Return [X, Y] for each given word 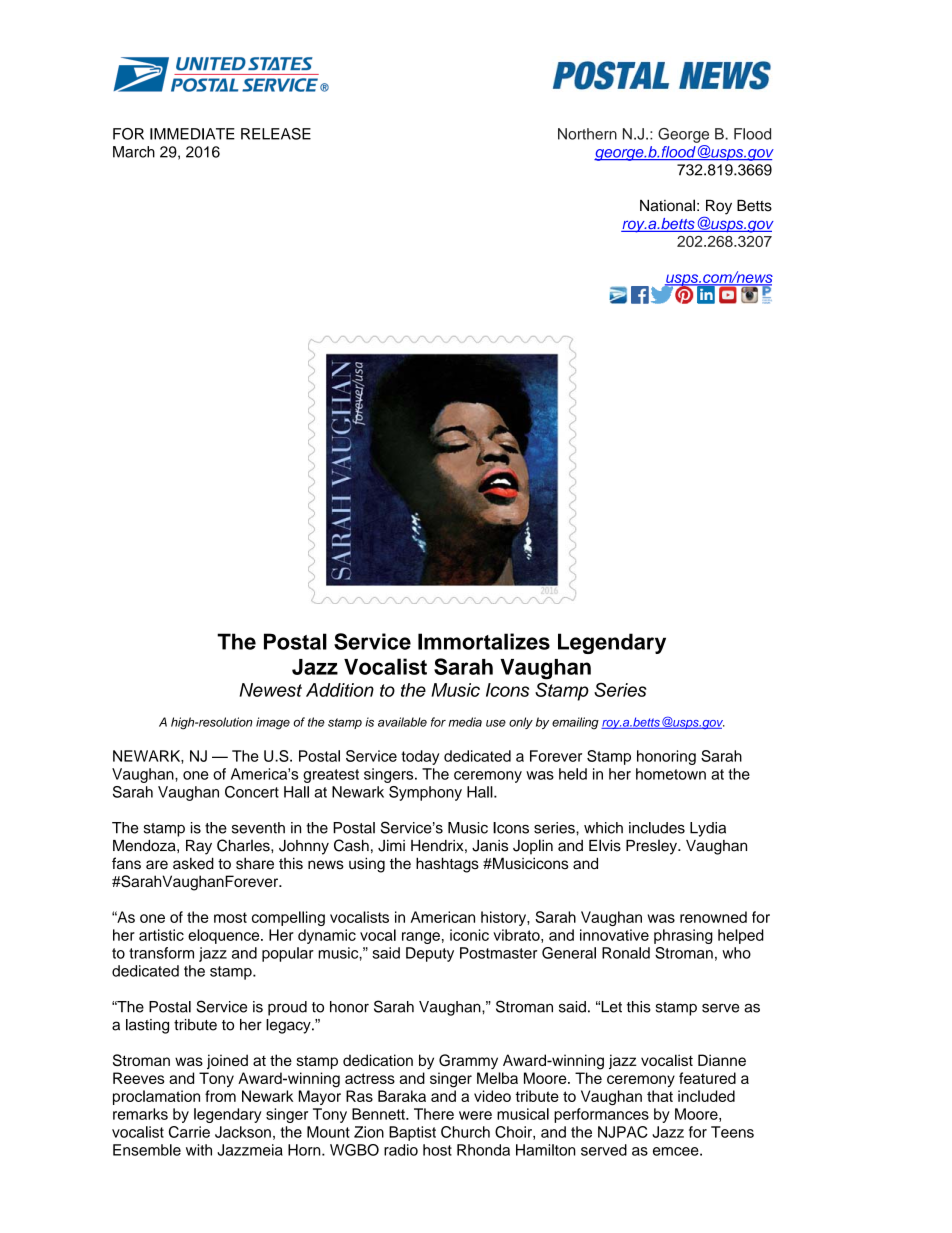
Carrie [189, 1132]
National [667, 205]
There [434, 1114]
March [134, 152]
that [660, 1096]
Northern [587, 134]
